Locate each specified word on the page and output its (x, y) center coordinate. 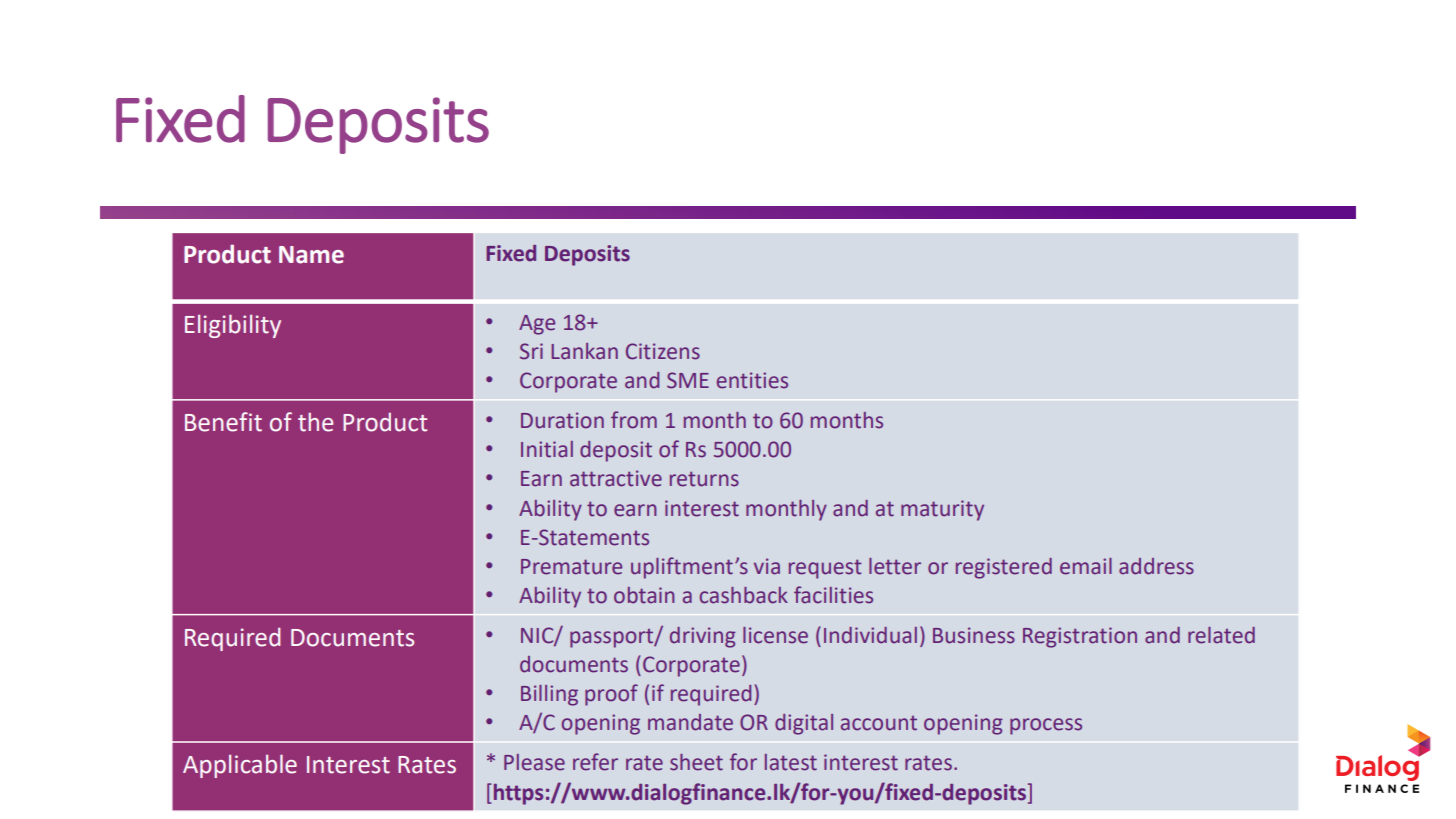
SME (688, 380)
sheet (696, 762)
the (315, 422)
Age (537, 325)
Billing (549, 695)
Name (311, 255)
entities (752, 380)
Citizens (663, 351)
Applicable (240, 766)
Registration (1080, 637)
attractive (616, 478)
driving (703, 637)
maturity (942, 510)
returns (704, 479)
